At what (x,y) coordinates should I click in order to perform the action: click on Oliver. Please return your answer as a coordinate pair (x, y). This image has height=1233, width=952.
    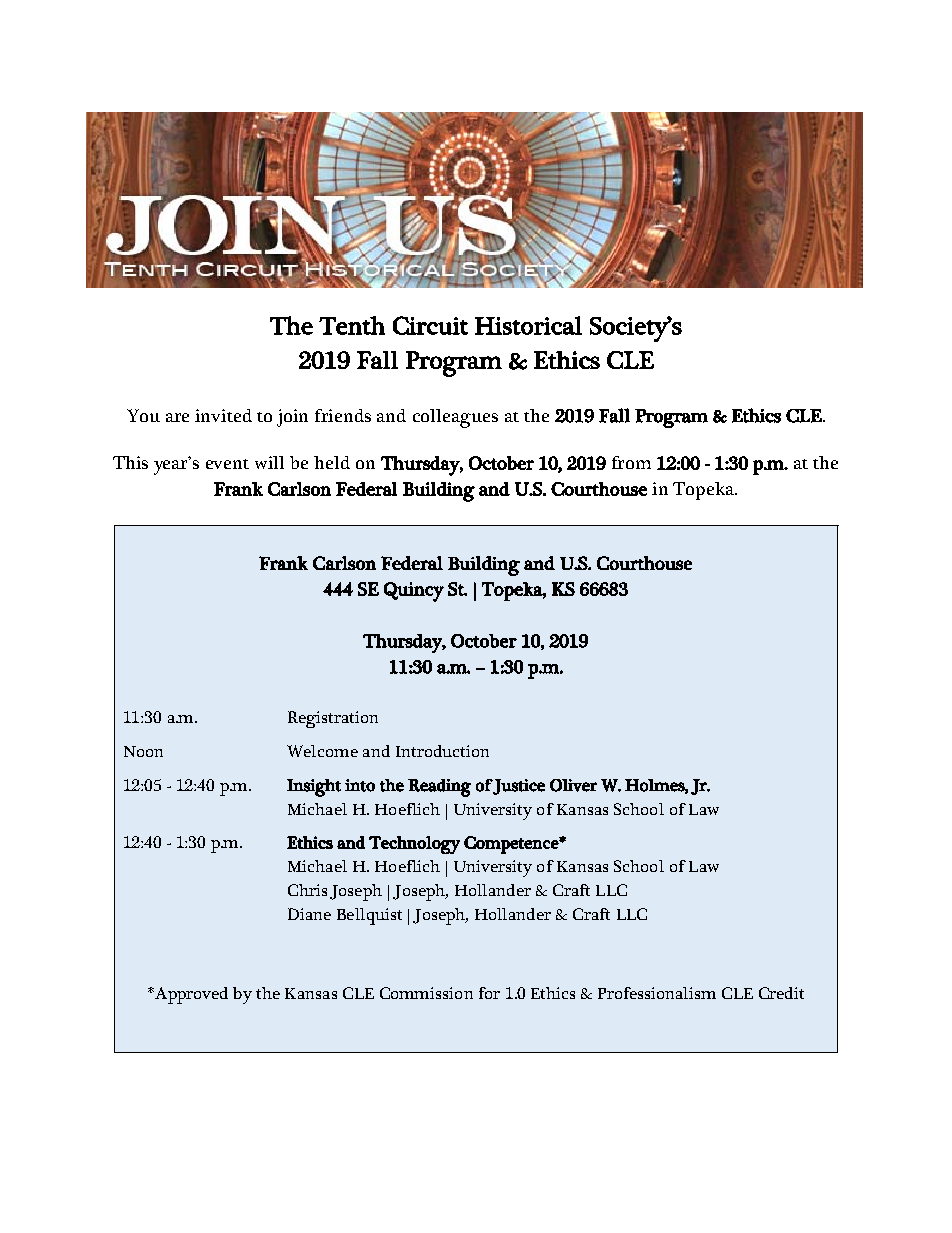
    Looking at the image, I should click on (573, 785).
